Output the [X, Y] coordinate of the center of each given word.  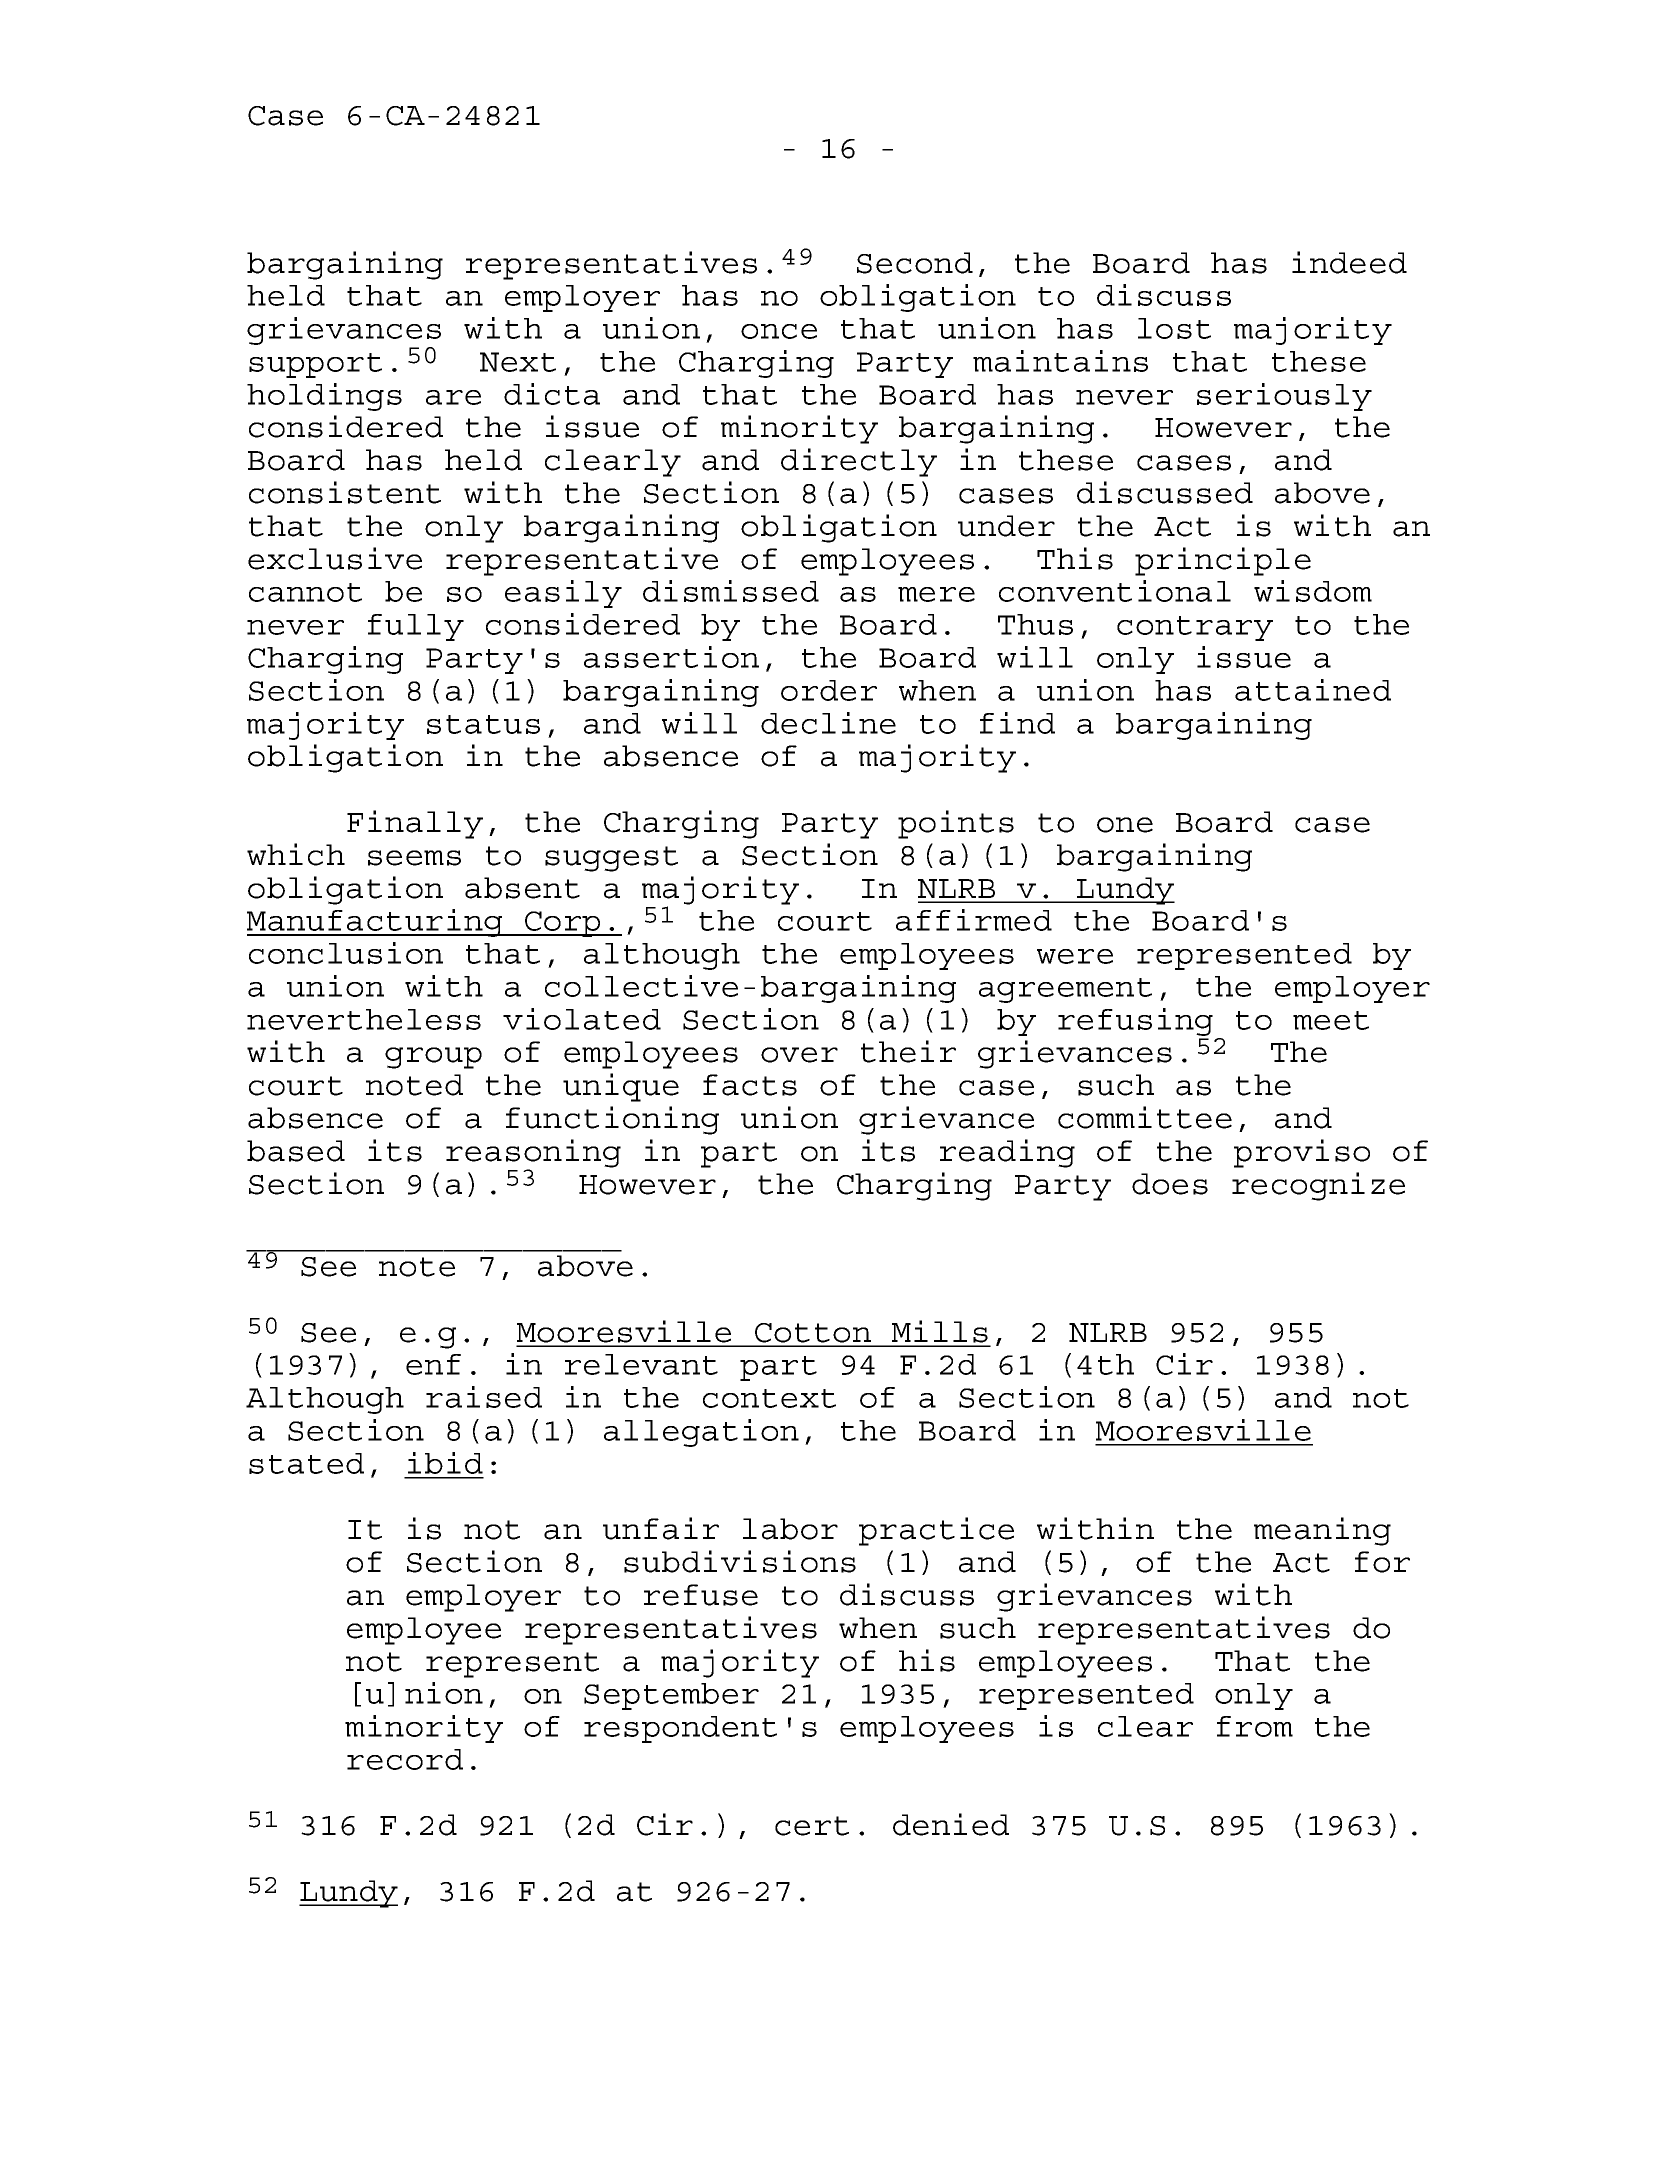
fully [416, 627]
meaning [1322, 1531]
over [799, 1055]
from [1255, 1726]
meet [1331, 1020]
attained [1313, 690]
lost [1174, 328]
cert [812, 1826]
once [779, 331]
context [769, 1398]
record [405, 1759]
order [829, 690]
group [433, 1058]
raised [484, 1397]
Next [518, 362]
